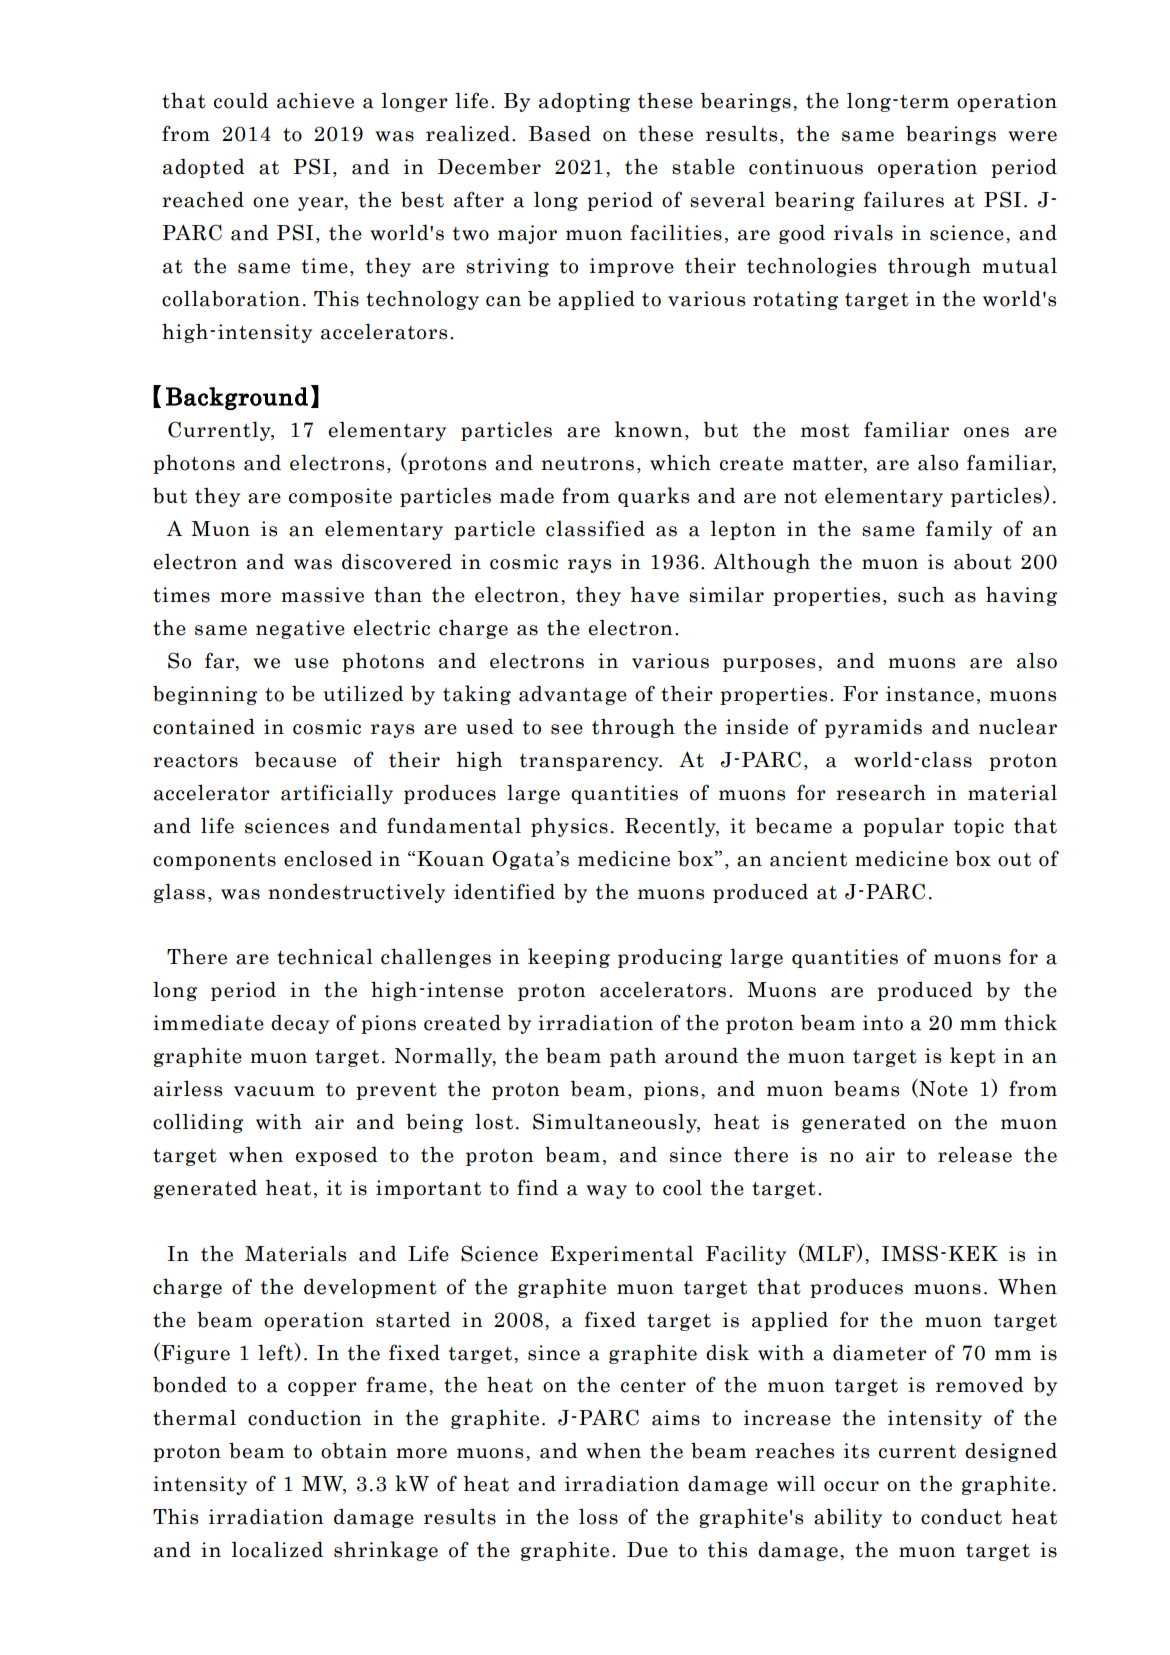  I want to click on localized, so click(277, 1549).
